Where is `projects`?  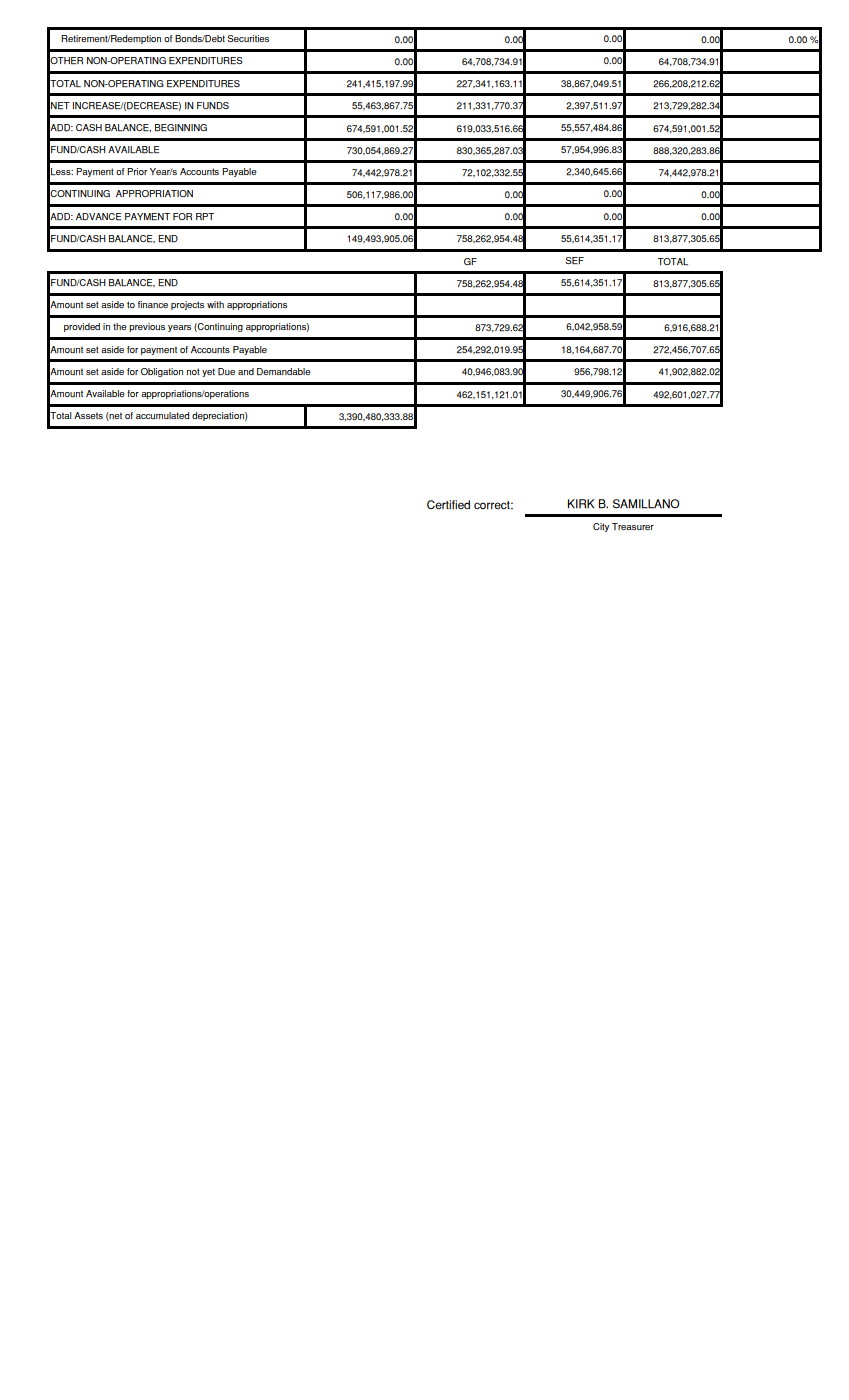 projects is located at coordinates (187, 305).
